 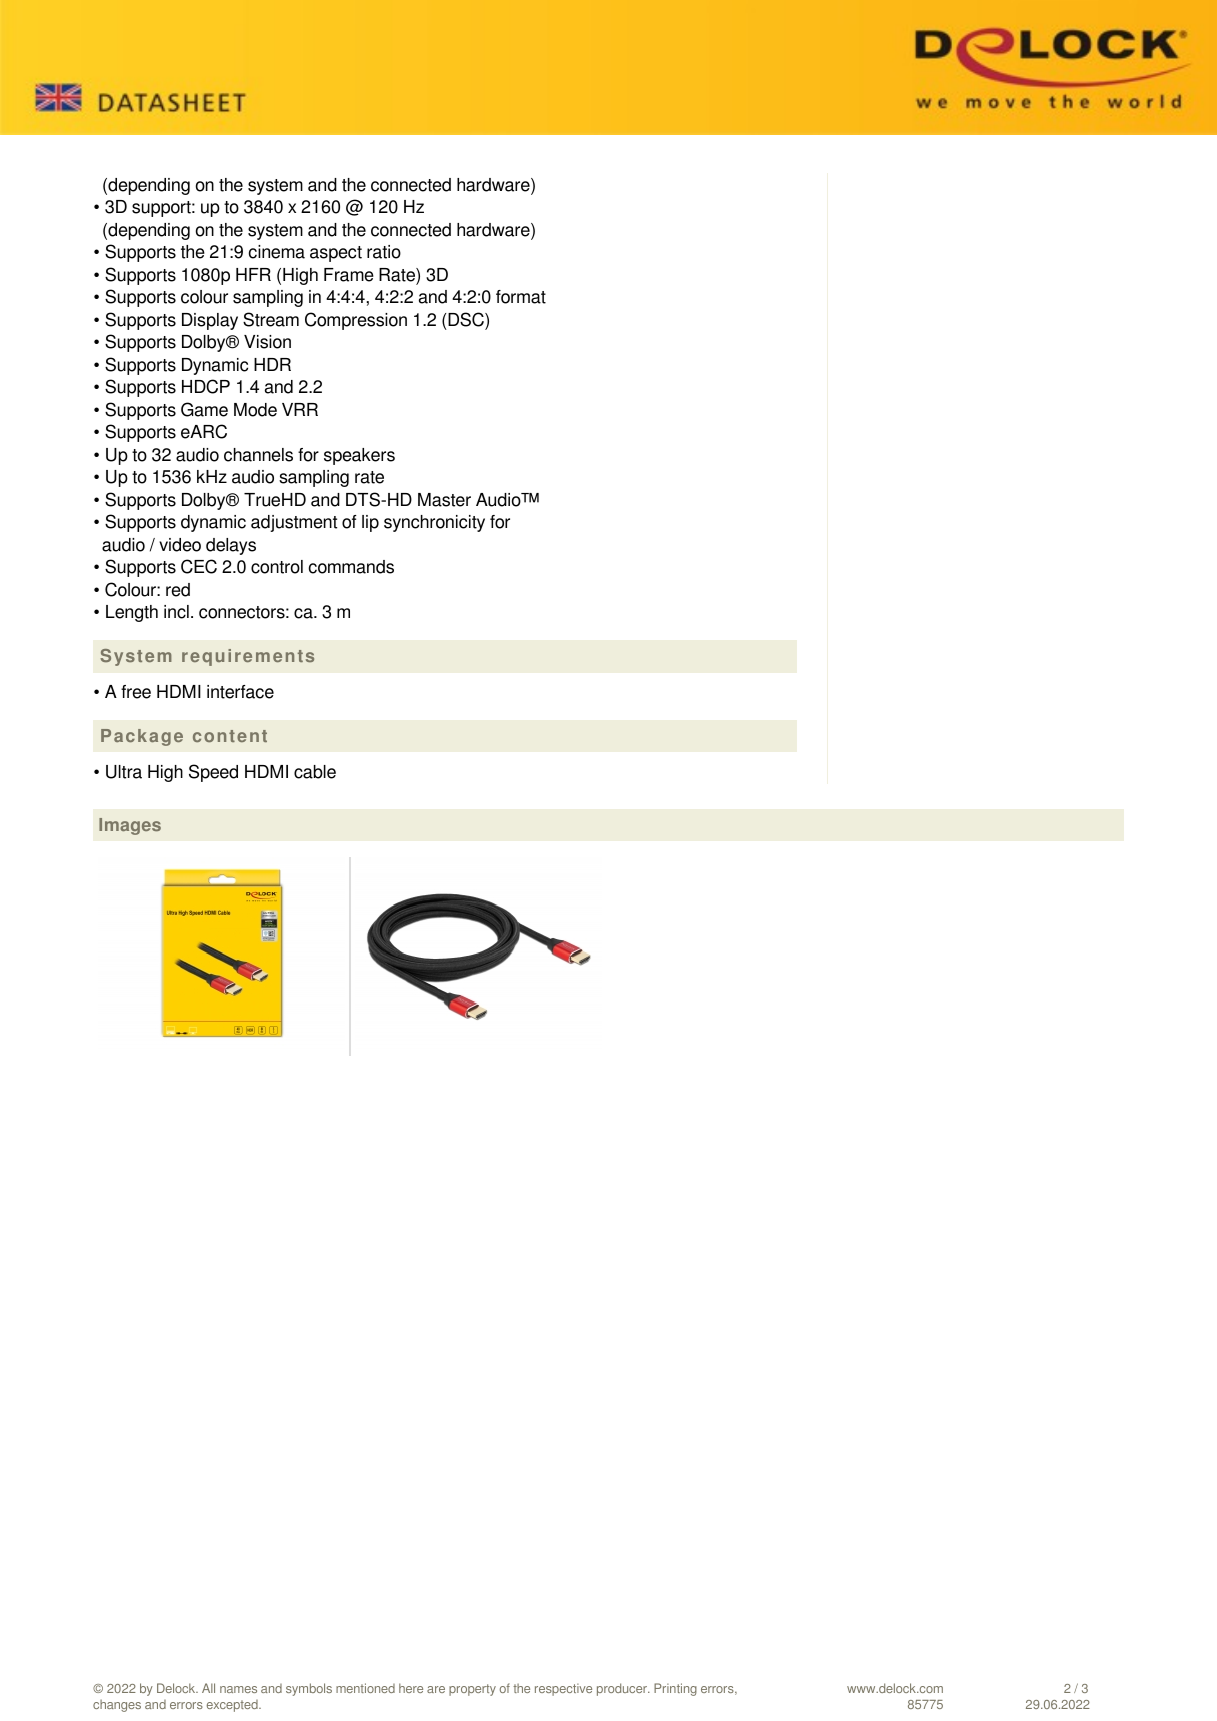 What do you see at coordinates (208, 1688) in the page?
I see `All` at bounding box center [208, 1688].
